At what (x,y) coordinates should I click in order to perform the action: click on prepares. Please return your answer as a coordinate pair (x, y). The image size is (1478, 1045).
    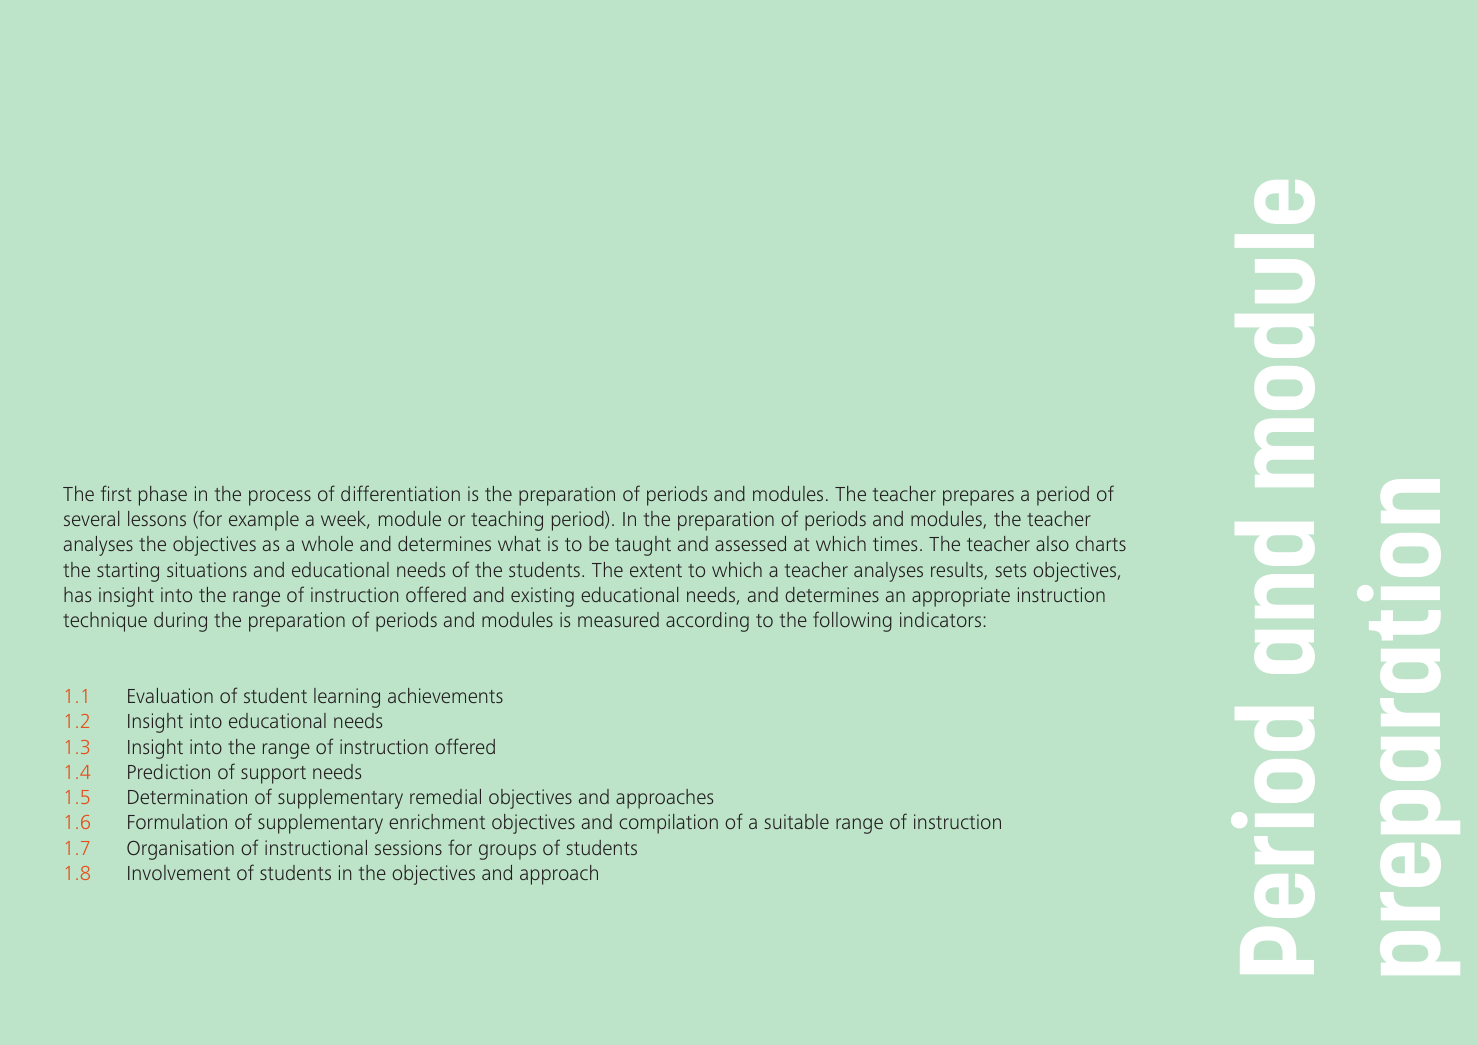
    Looking at the image, I should click on (978, 498).
